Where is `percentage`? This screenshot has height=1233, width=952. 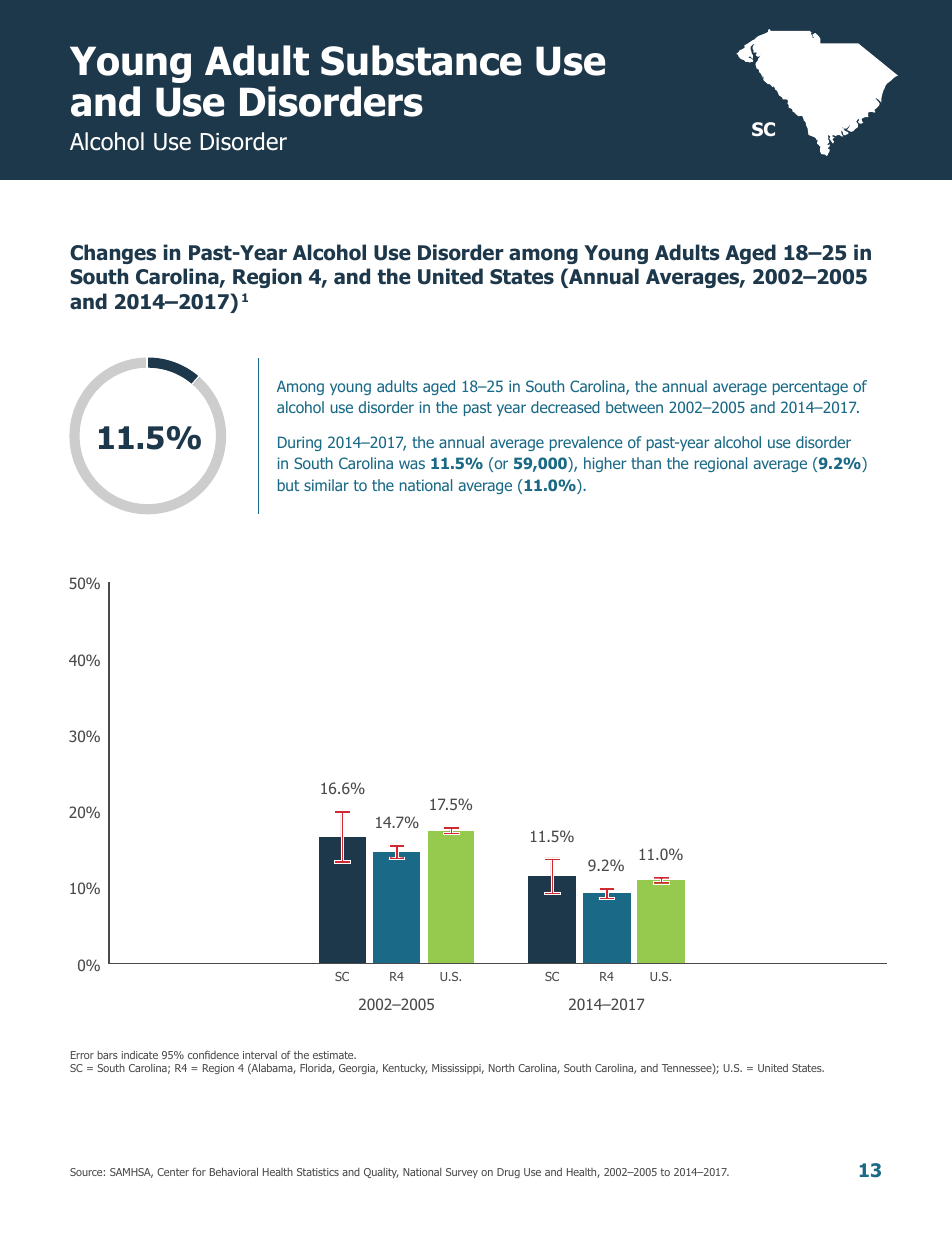 percentage is located at coordinates (810, 388).
